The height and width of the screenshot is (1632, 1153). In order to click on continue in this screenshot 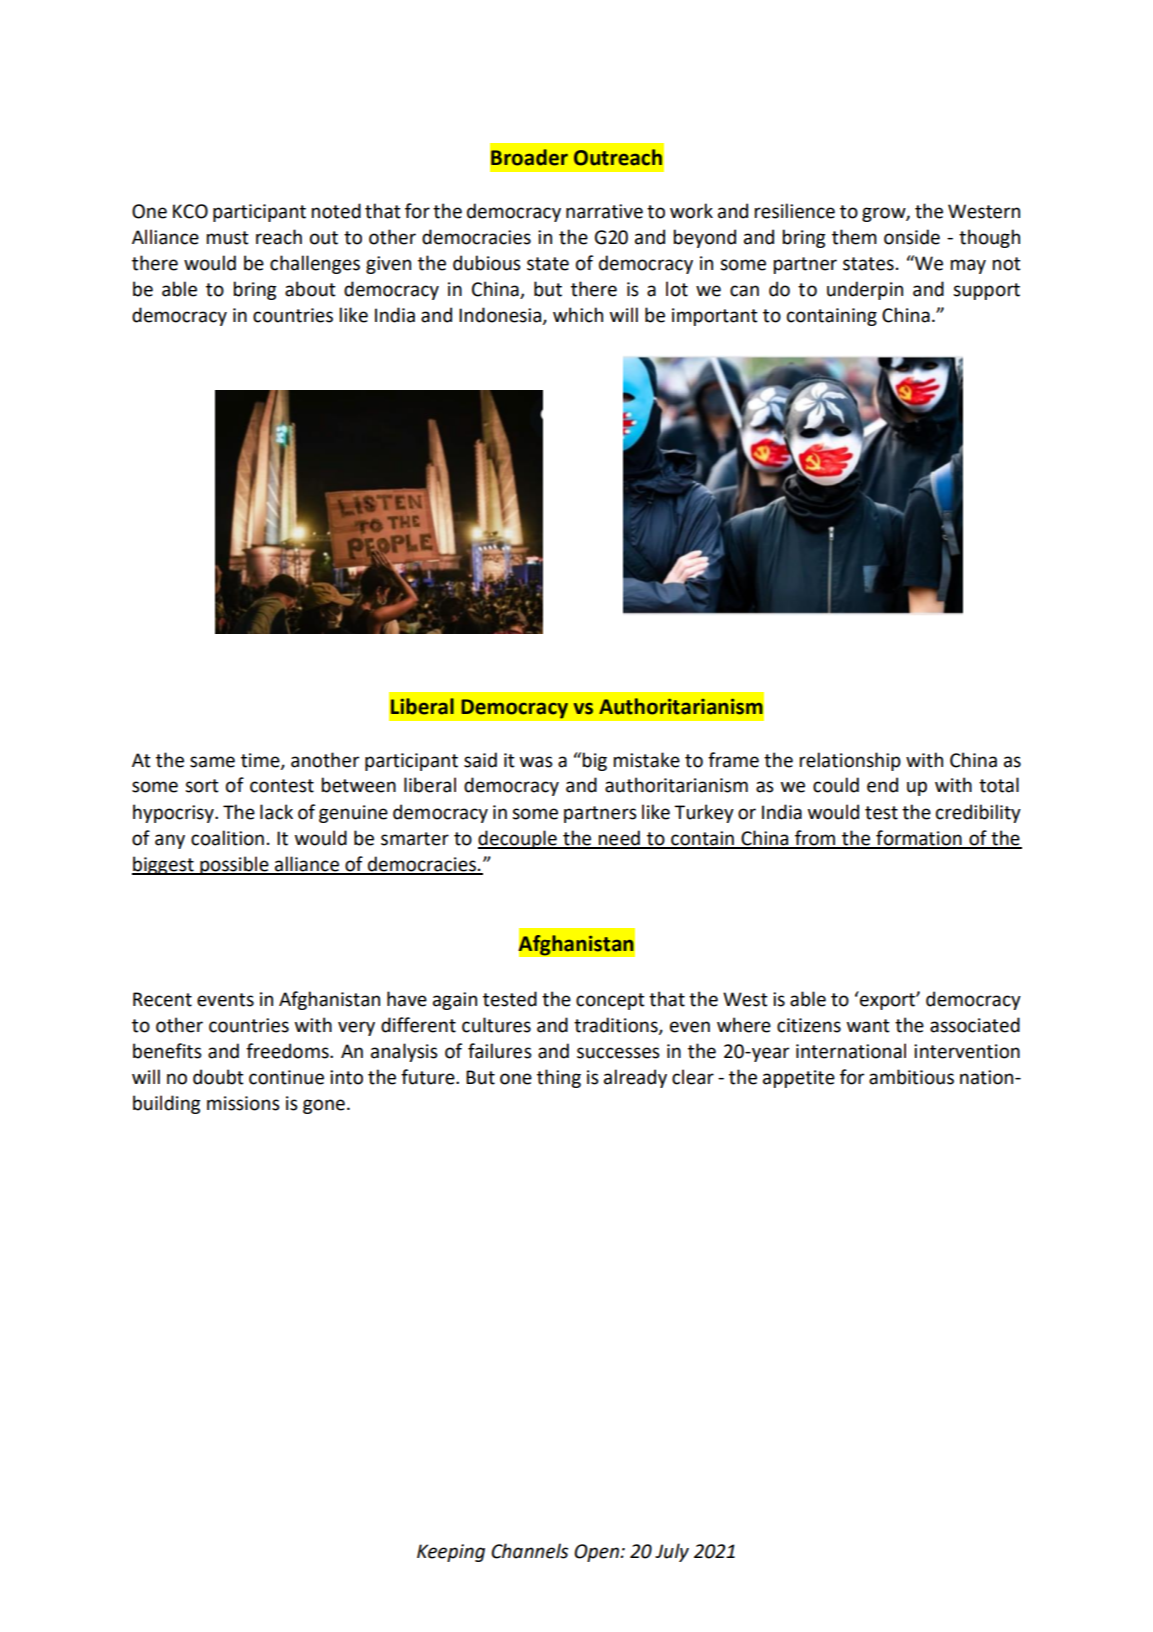, I will do `click(286, 1077)`.
